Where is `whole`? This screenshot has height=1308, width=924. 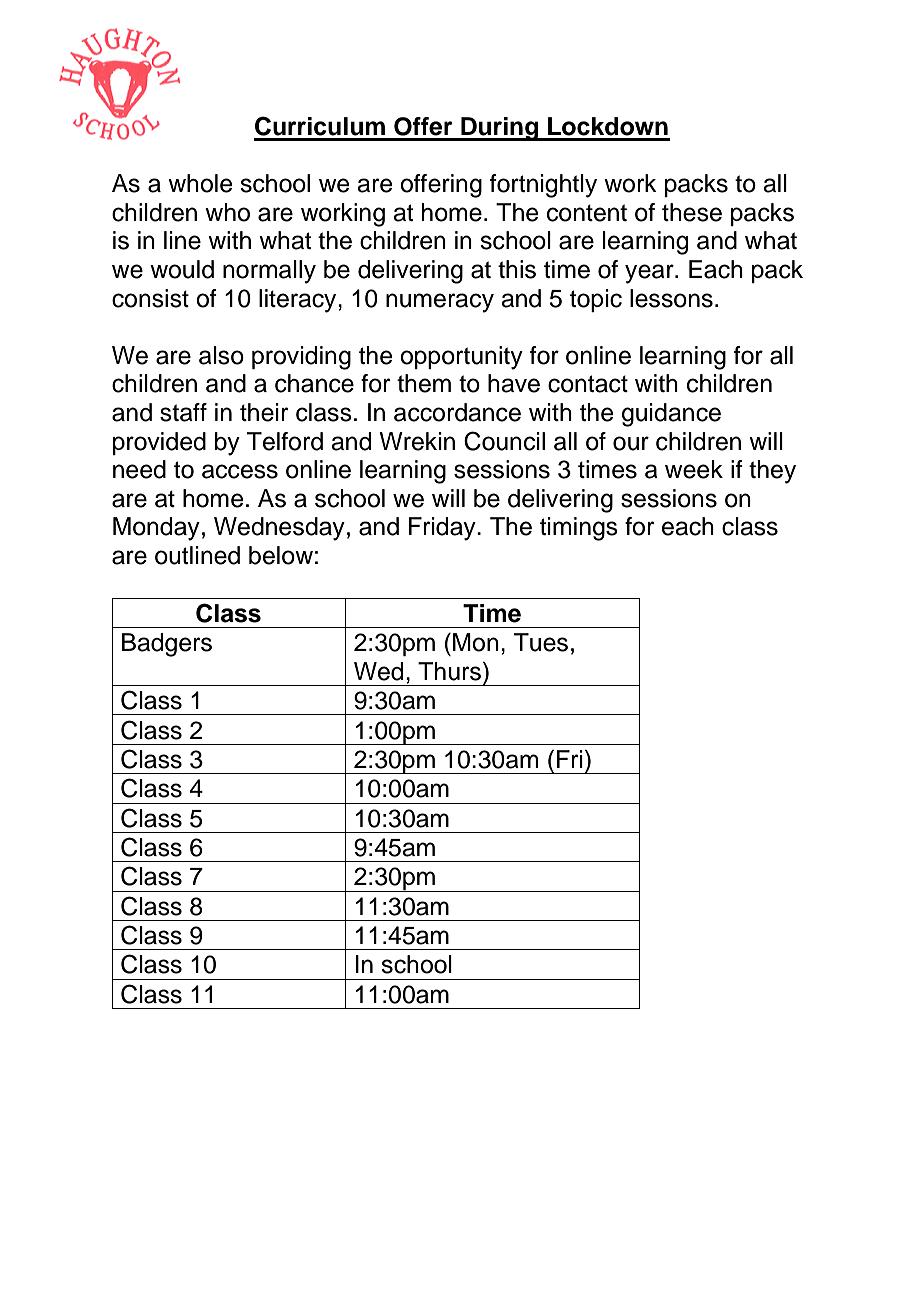 whole is located at coordinates (200, 183).
